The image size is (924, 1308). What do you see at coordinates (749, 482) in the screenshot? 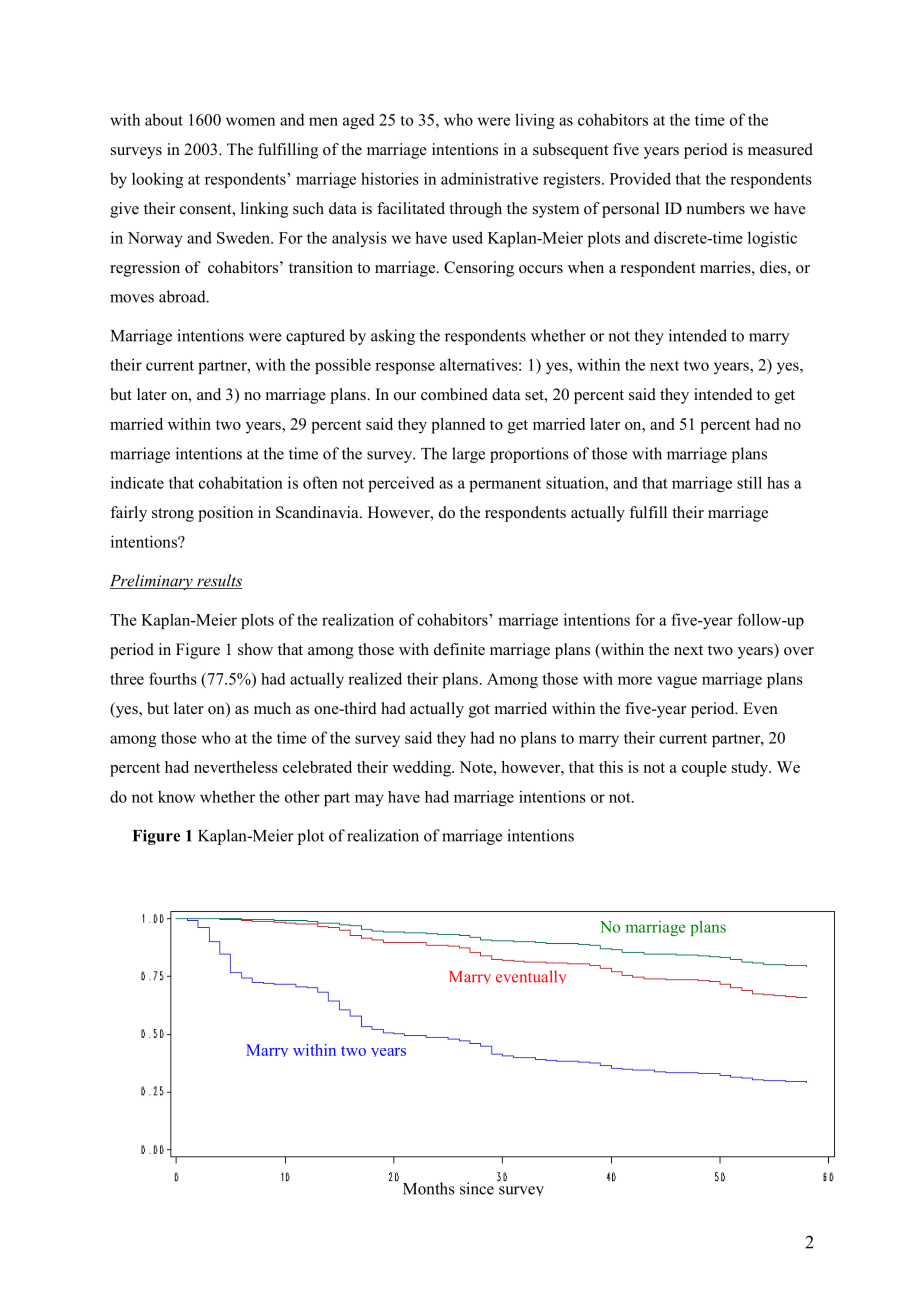
I see `still` at bounding box center [749, 482].
